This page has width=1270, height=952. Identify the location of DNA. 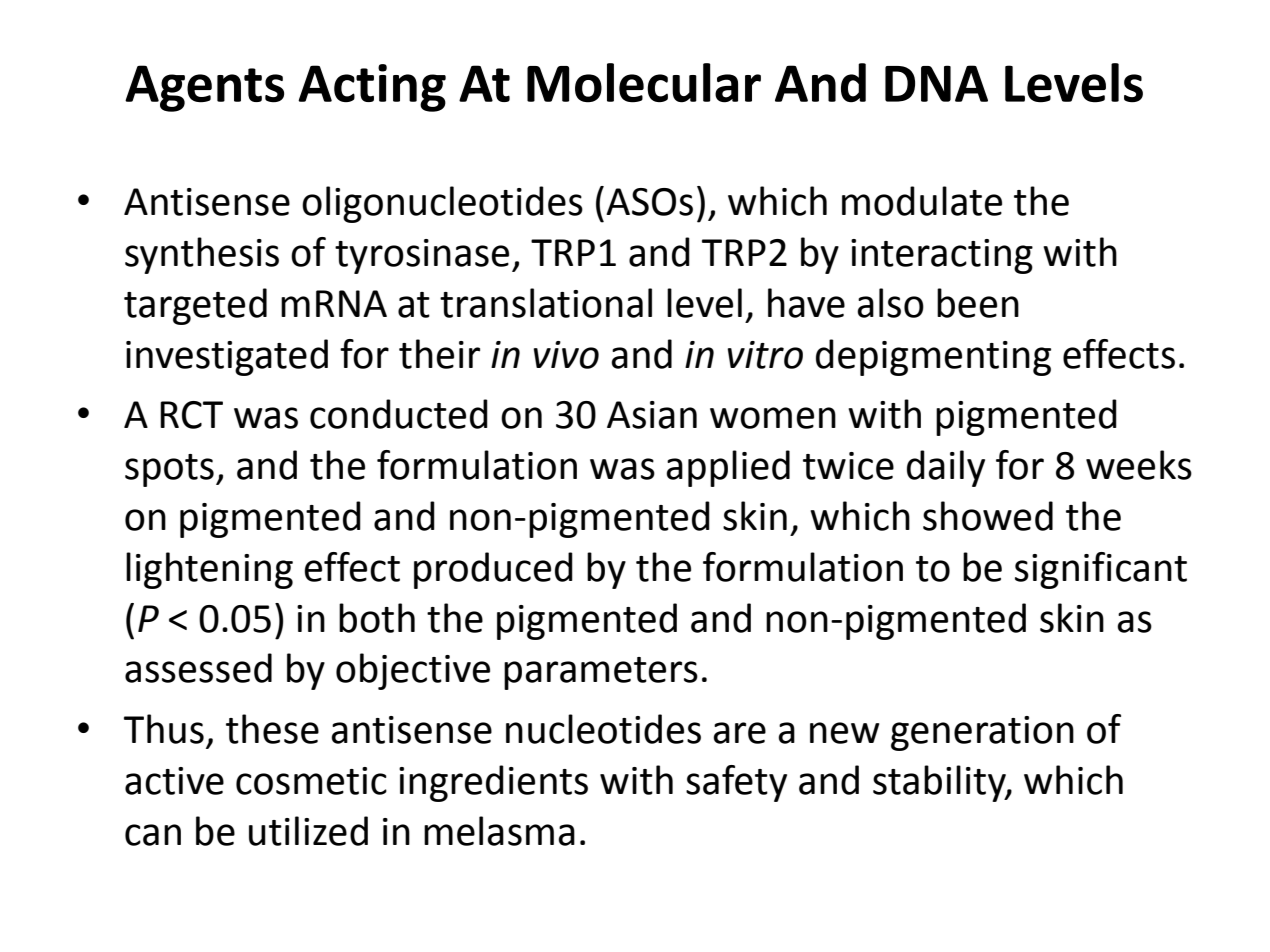
(936, 83).
